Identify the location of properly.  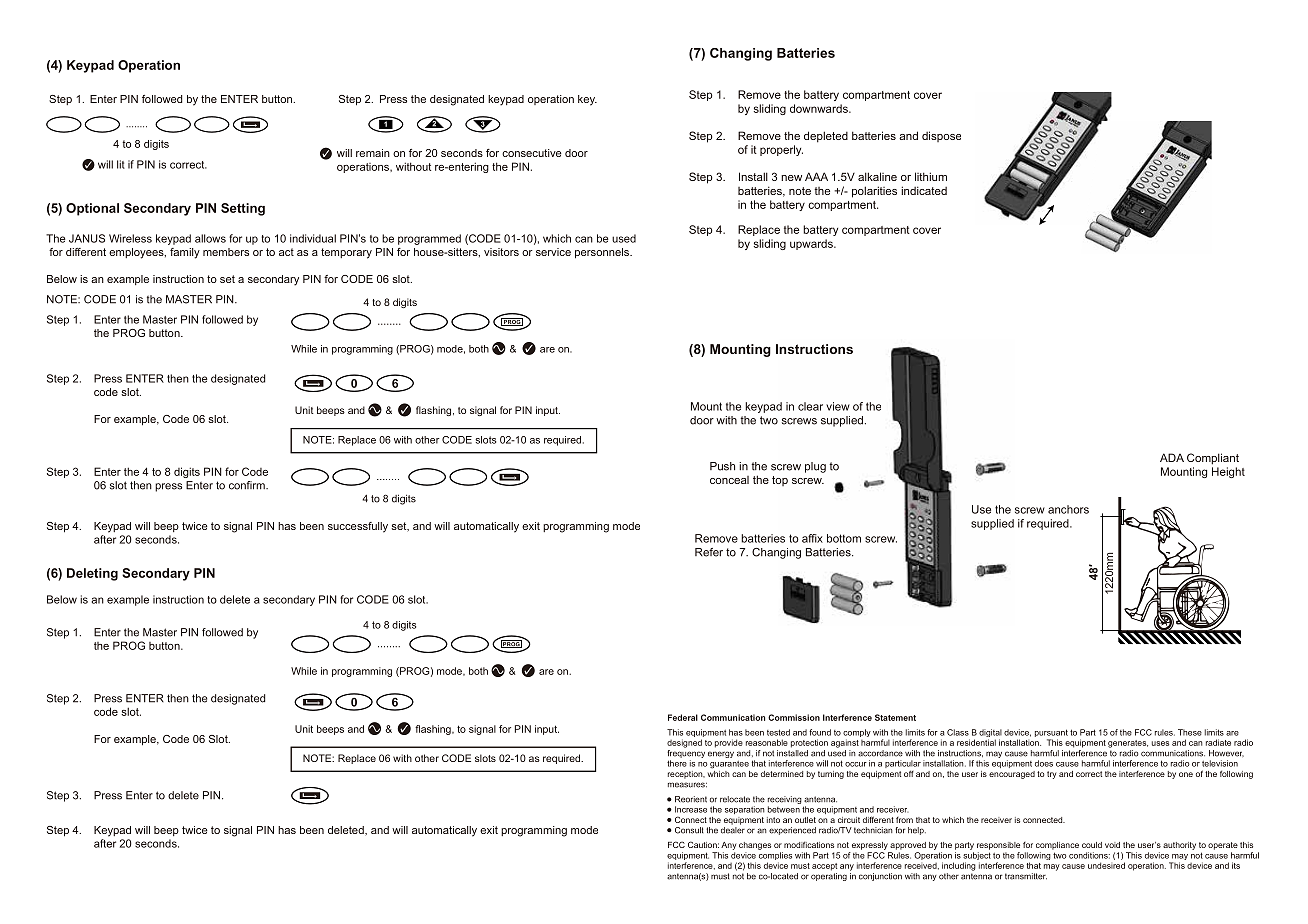
(781, 150).
